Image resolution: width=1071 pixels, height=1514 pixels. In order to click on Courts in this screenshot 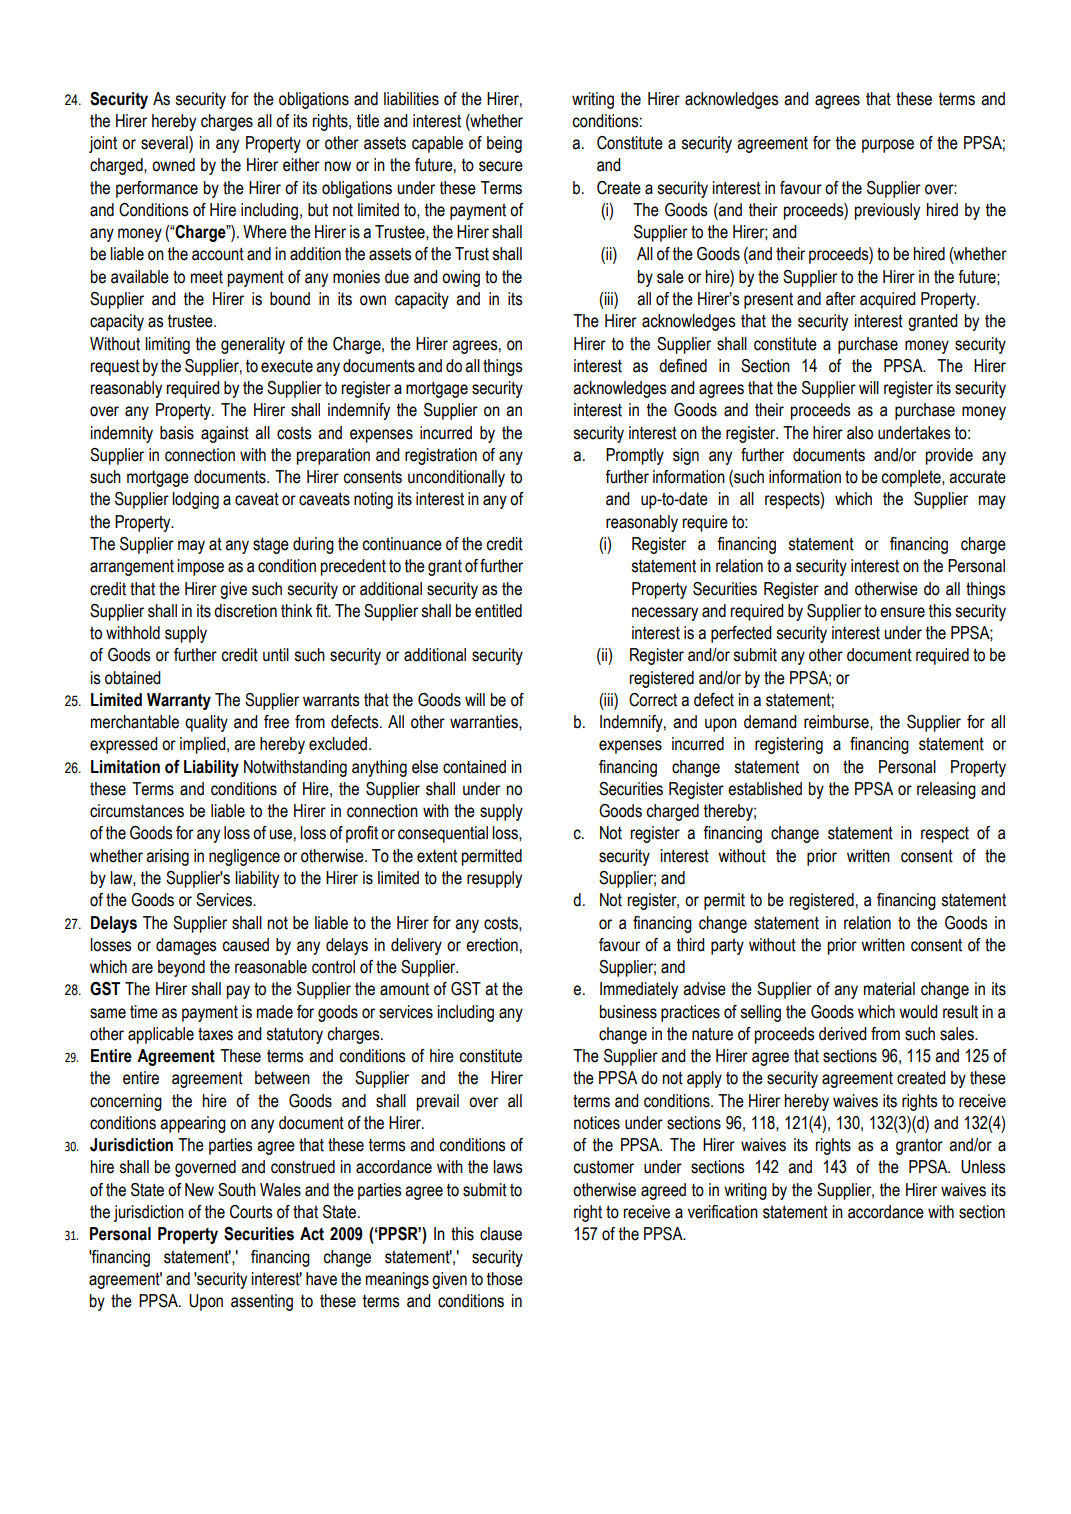, I will do `click(251, 1212)`.
